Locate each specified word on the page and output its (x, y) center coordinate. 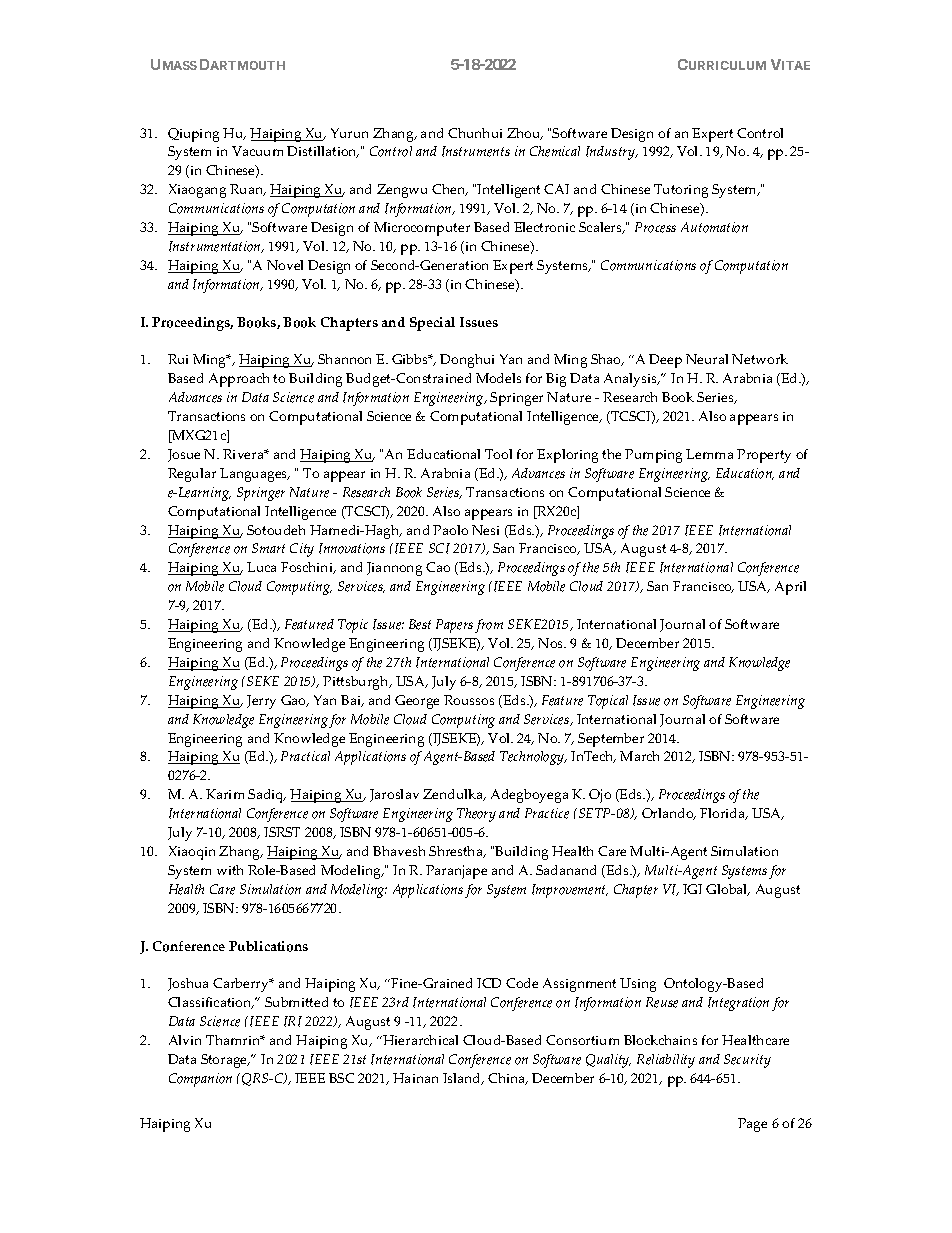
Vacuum (257, 151)
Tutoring (681, 191)
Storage (225, 1061)
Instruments (476, 151)
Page (752, 1125)
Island (463, 1079)
